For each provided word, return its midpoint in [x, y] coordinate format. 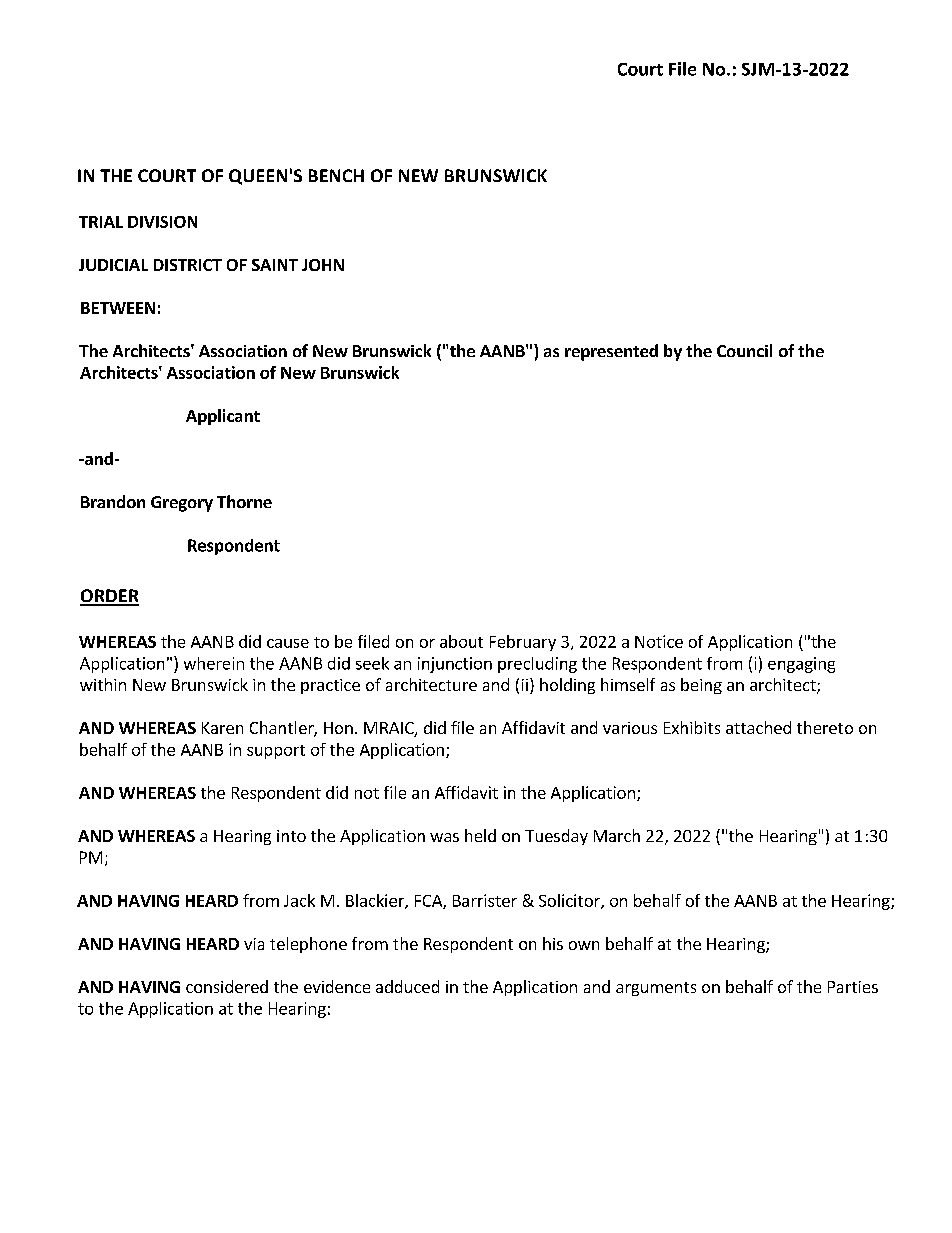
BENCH [336, 175]
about [461, 641]
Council [744, 350]
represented [611, 352]
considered [227, 986]
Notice [659, 641]
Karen [222, 728]
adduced [407, 986]
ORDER [109, 597]
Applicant [223, 417]
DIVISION [162, 222]
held [480, 835]
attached [758, 727]
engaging [801, 665]
